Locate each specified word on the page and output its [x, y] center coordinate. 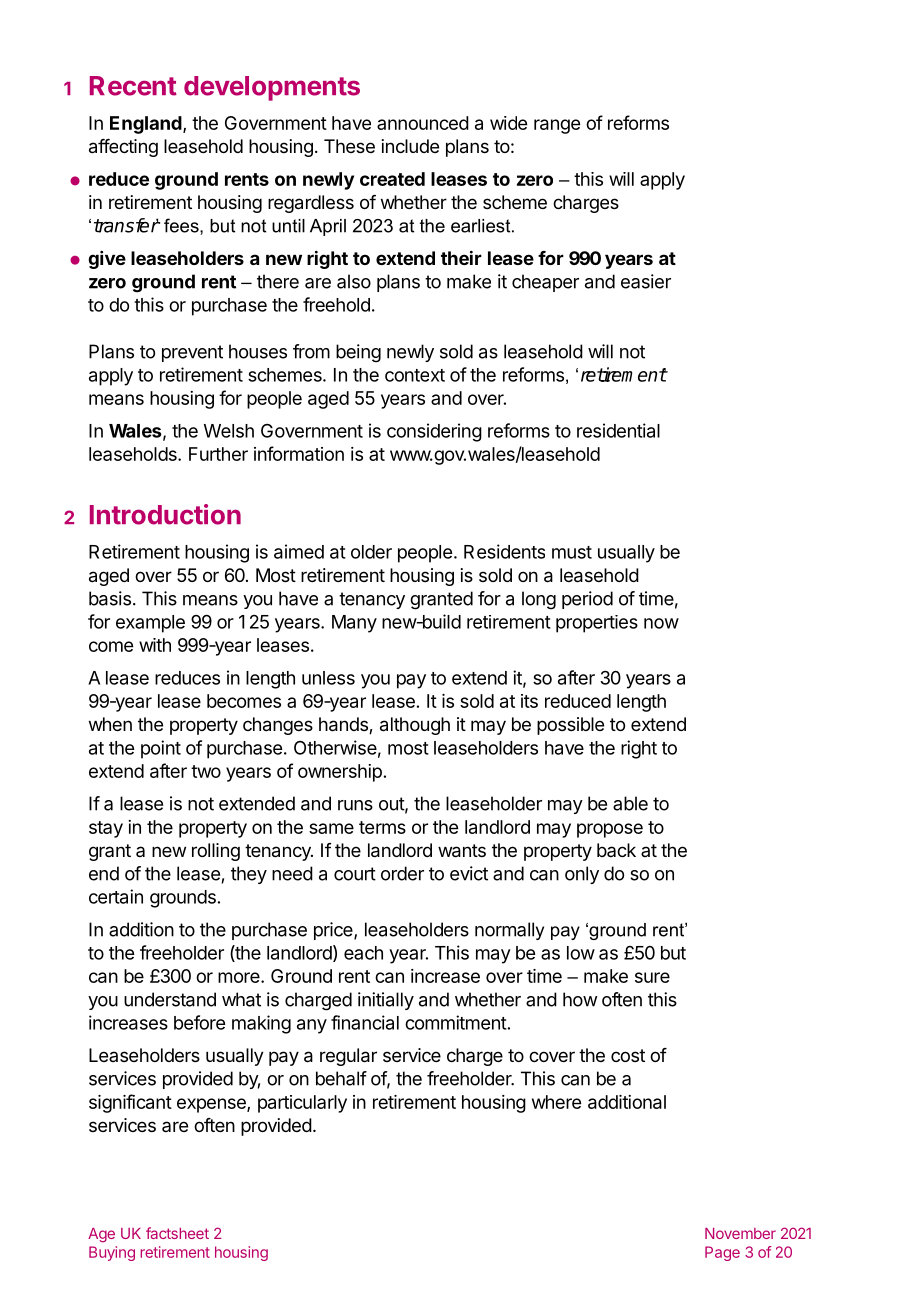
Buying [112, 1253]
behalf [341, 1078]
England [147, 125]
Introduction [165, 514]
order [402, 873]
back [616, 850]
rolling [216, 852]
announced [423, 123]
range [557, 126]
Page [722, 1253]
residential [618, 430]
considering [434, 432]
